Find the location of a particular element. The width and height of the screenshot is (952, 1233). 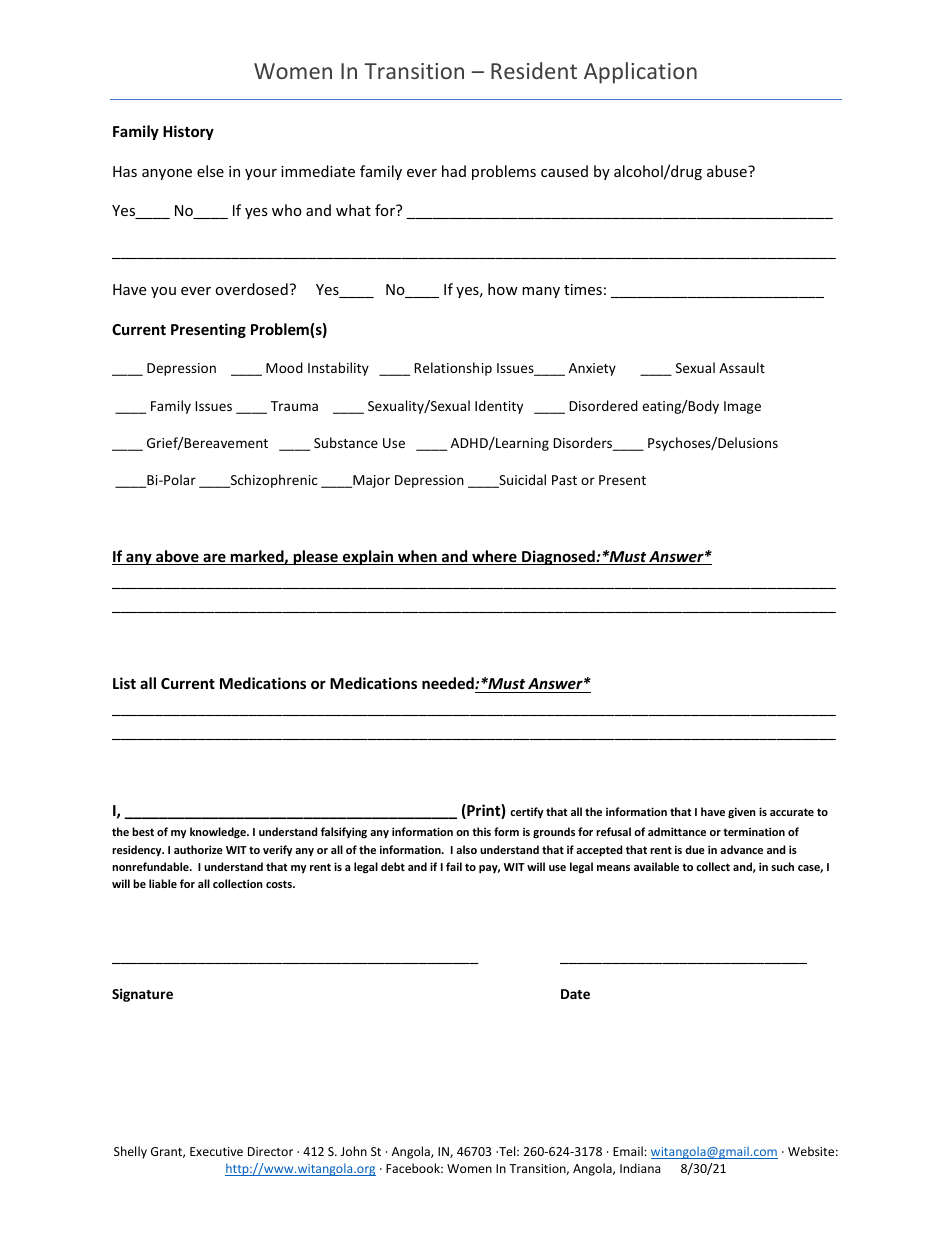

where is located at coordinates (494, 557).
